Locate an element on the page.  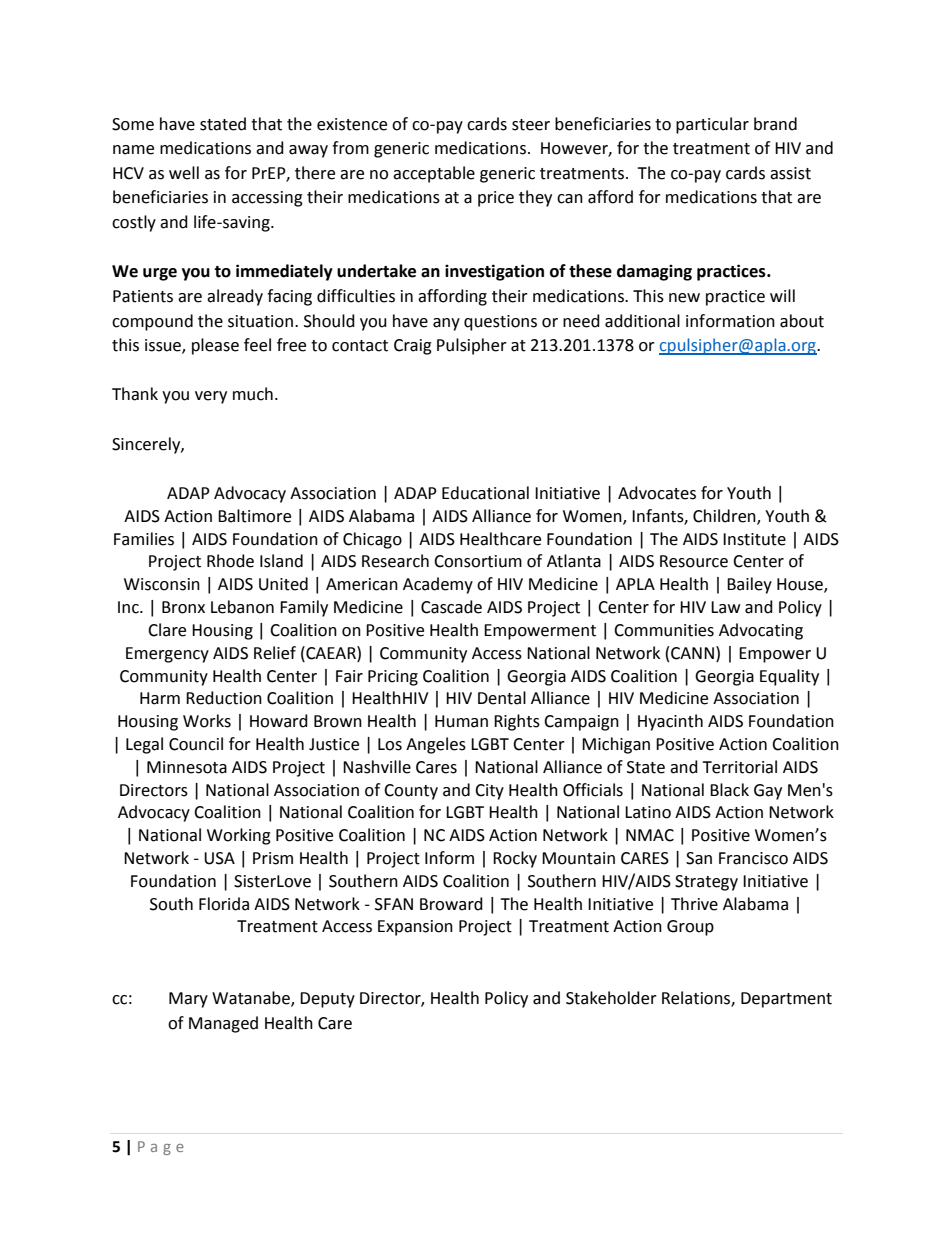
Minnesota is located at coordinates (187, 767).
